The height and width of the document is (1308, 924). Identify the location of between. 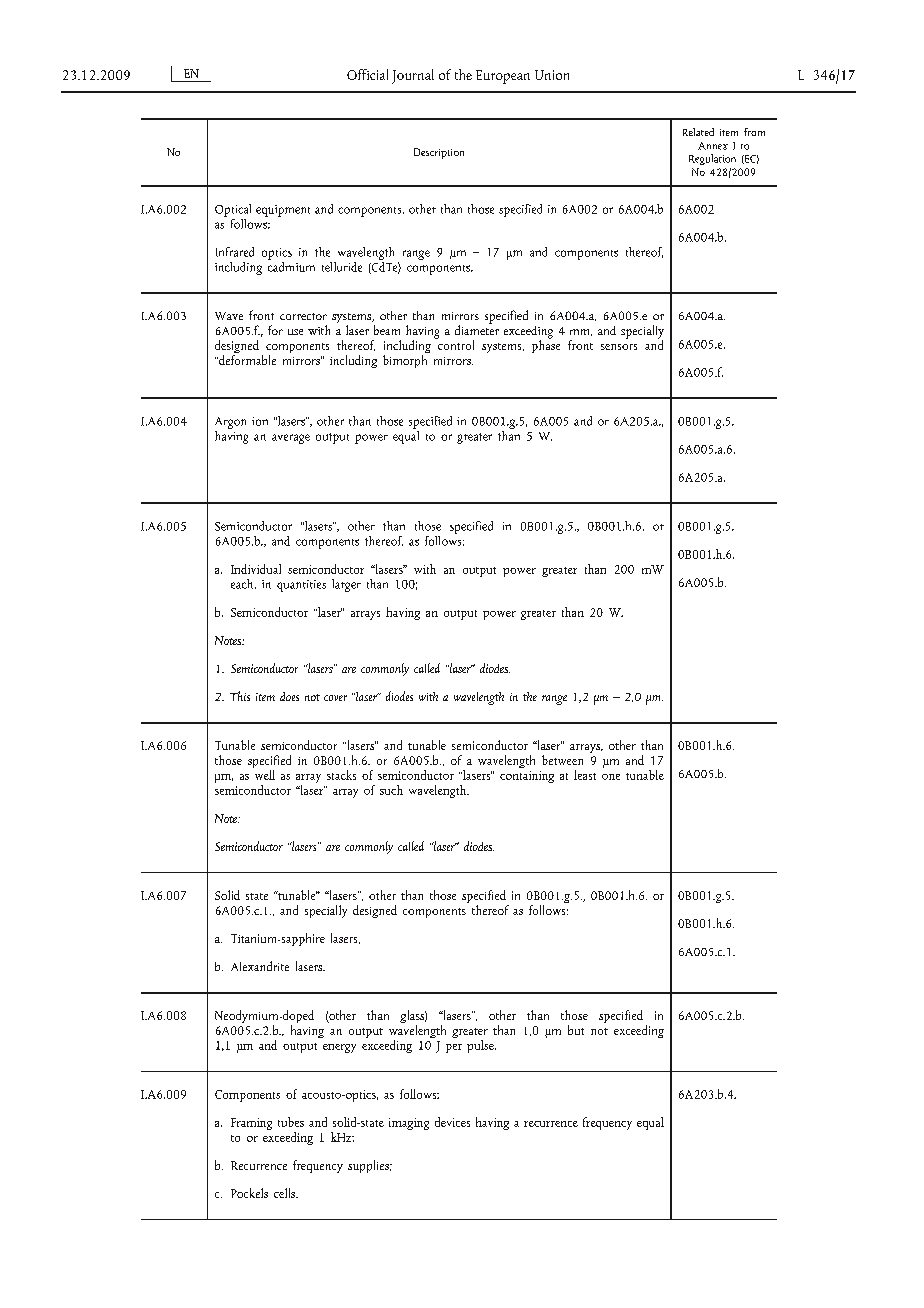
(562, 760).
